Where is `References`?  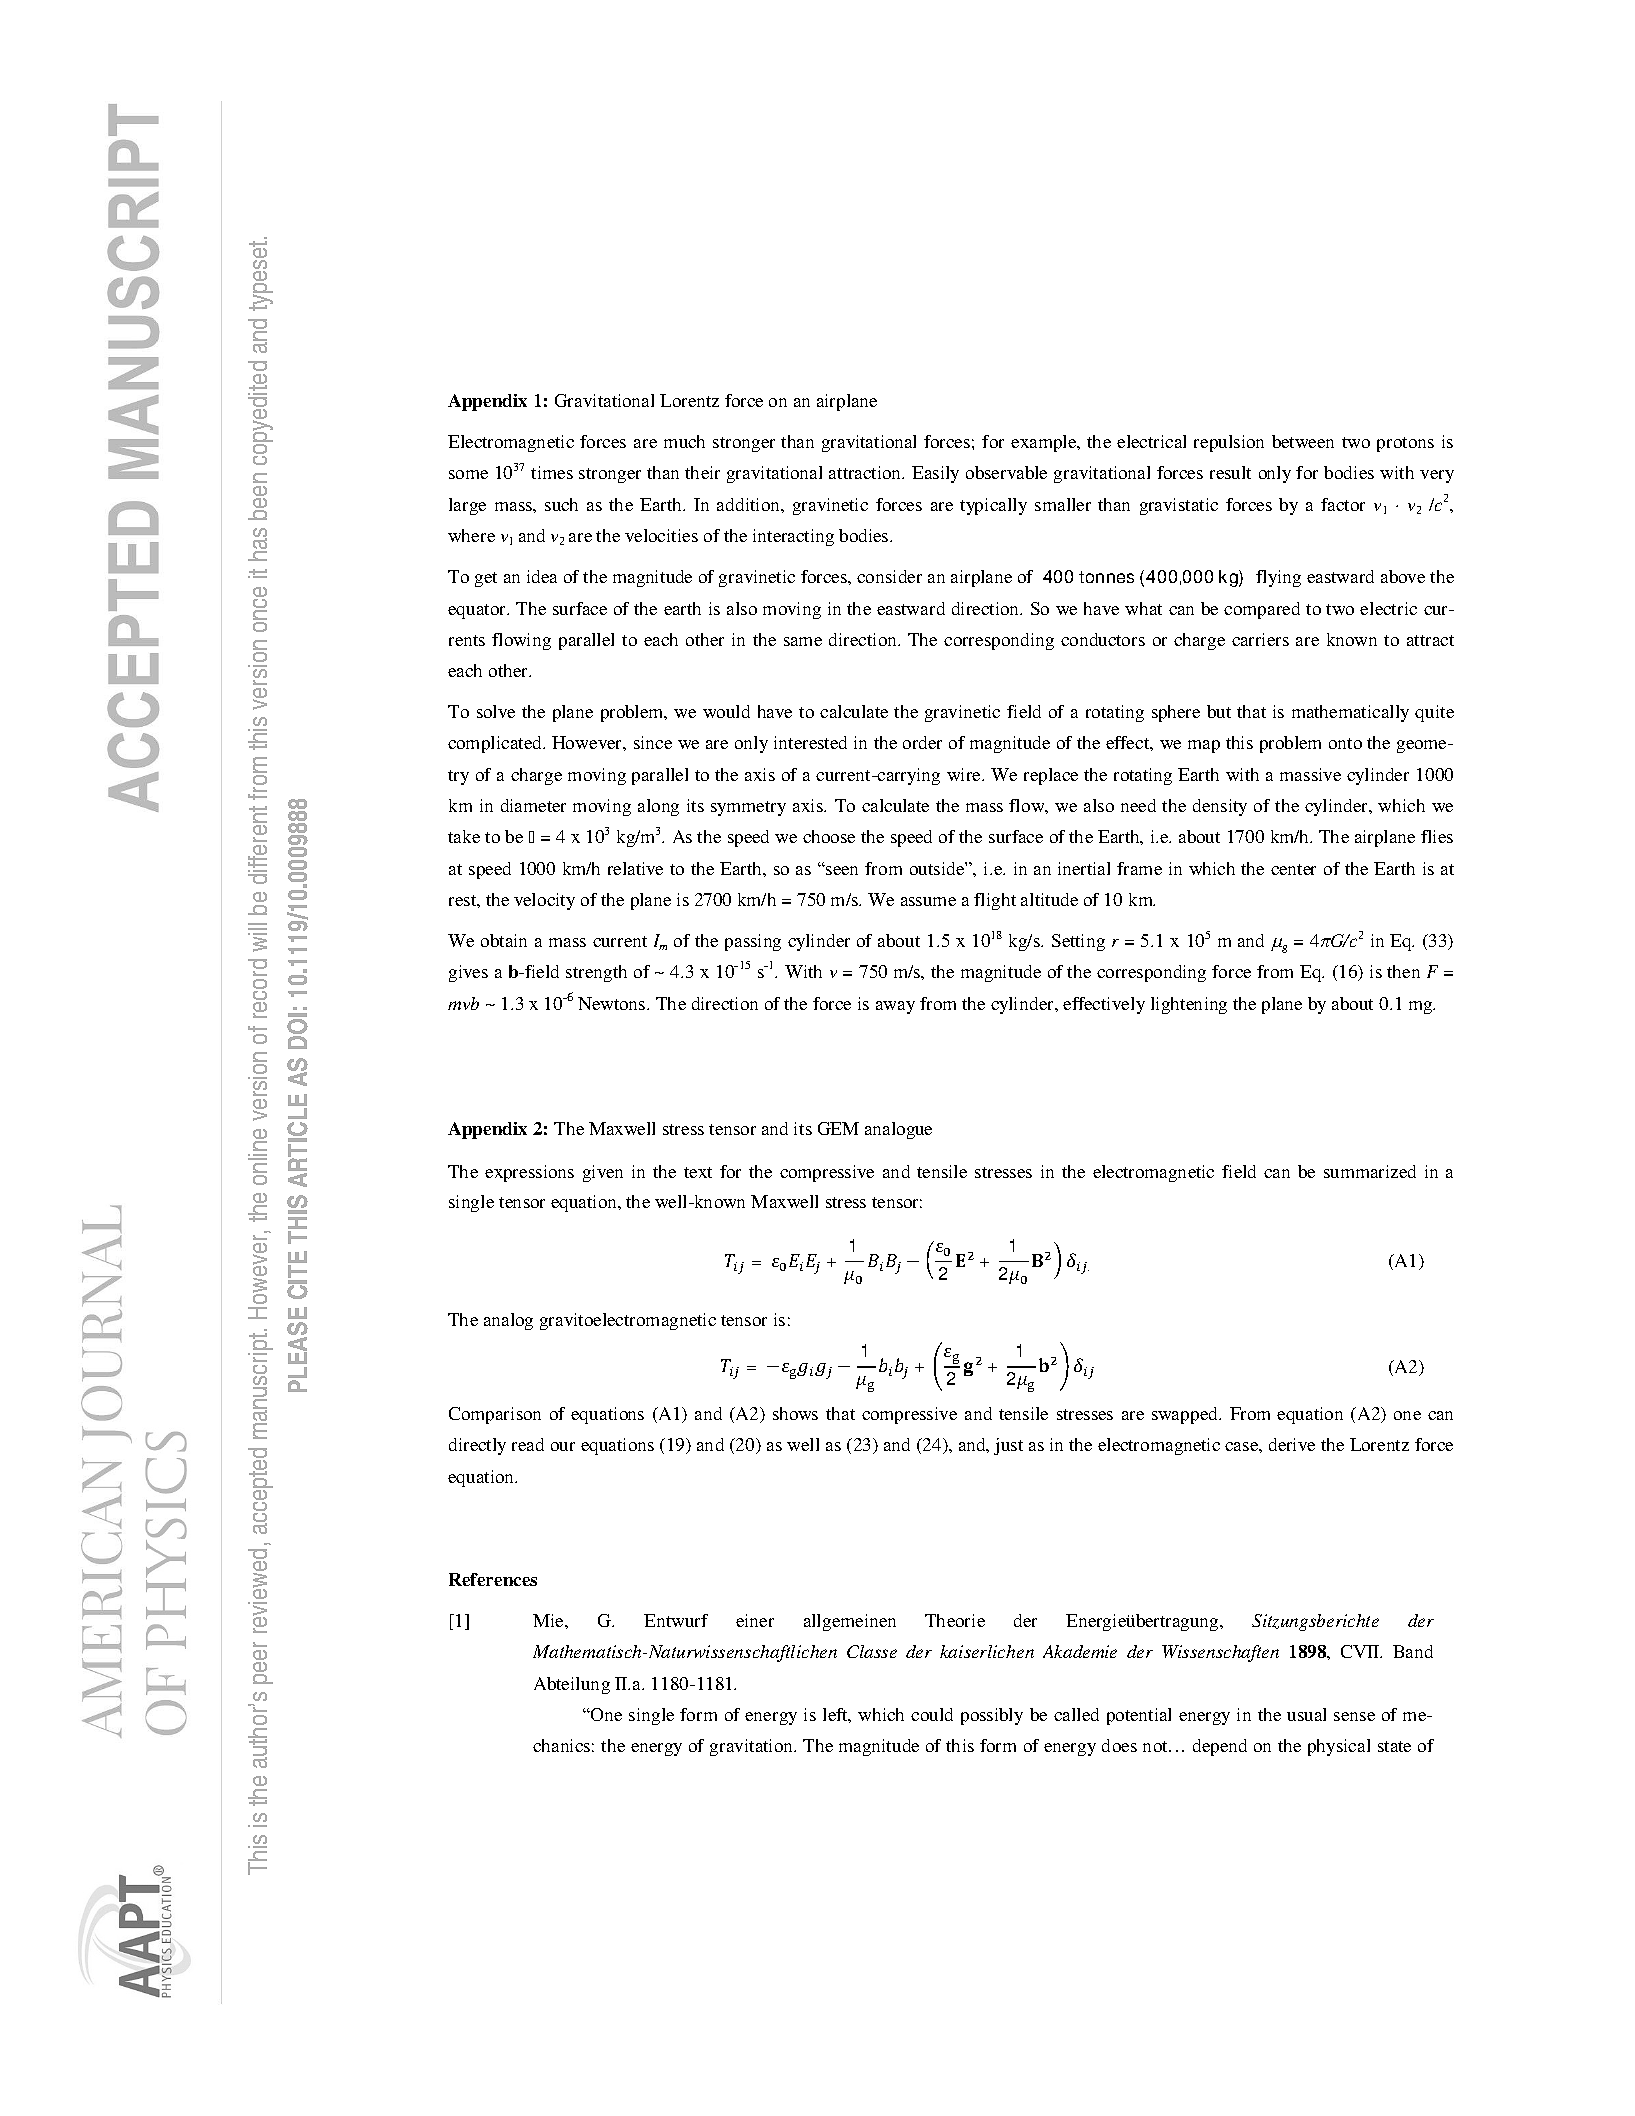
References is located at coordinates (493, 1579).
